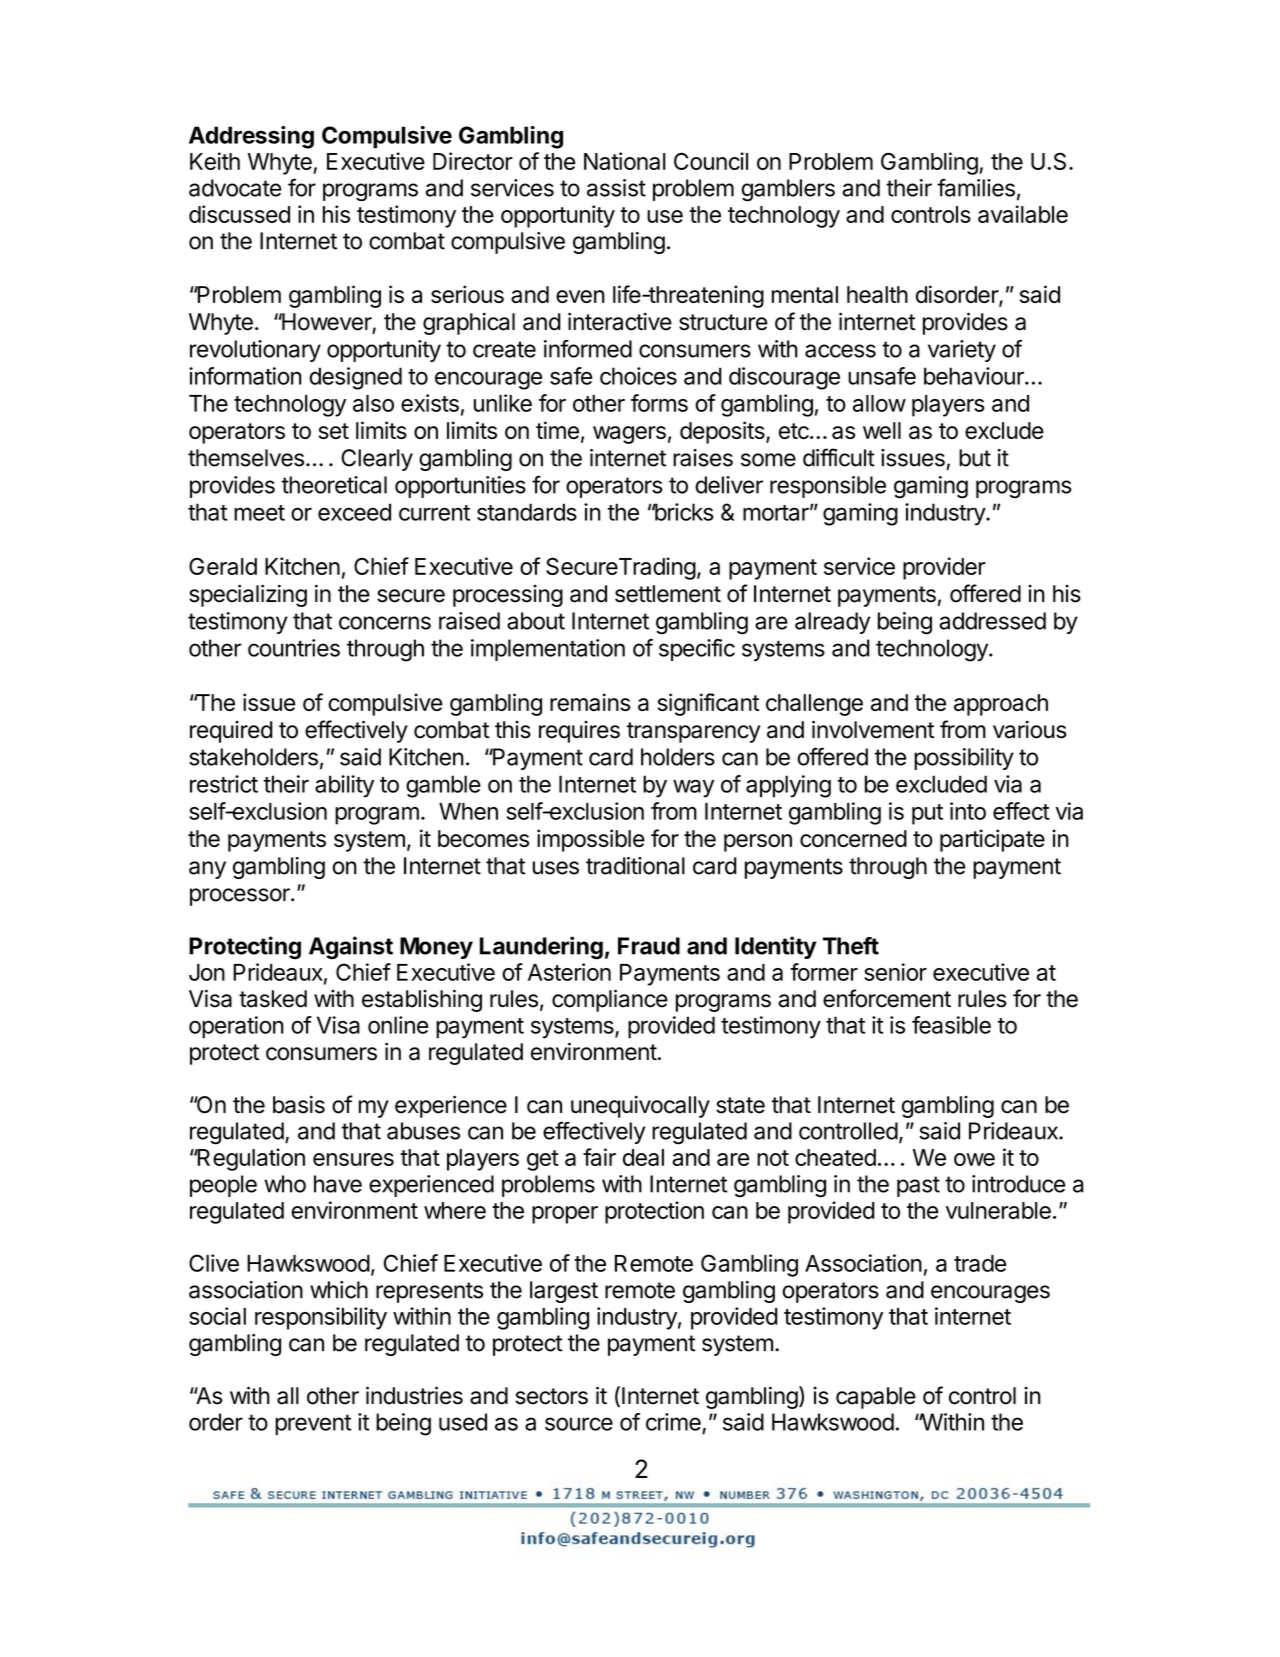 This image has height=1657, width=1280. I want to click on assist, so click(616, 188).
